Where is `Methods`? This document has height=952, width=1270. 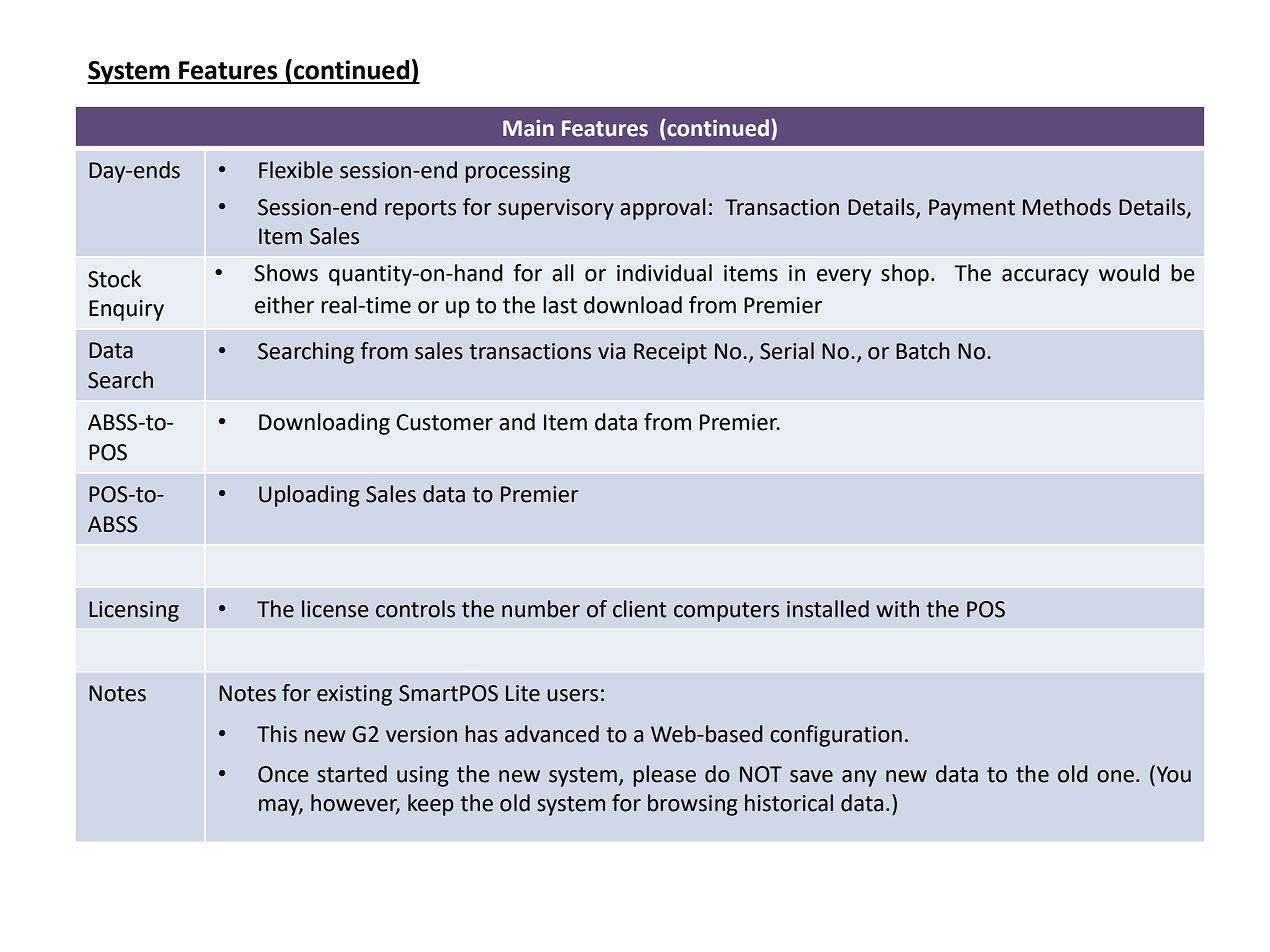 Methods is located at coordinates (1067, 207).
